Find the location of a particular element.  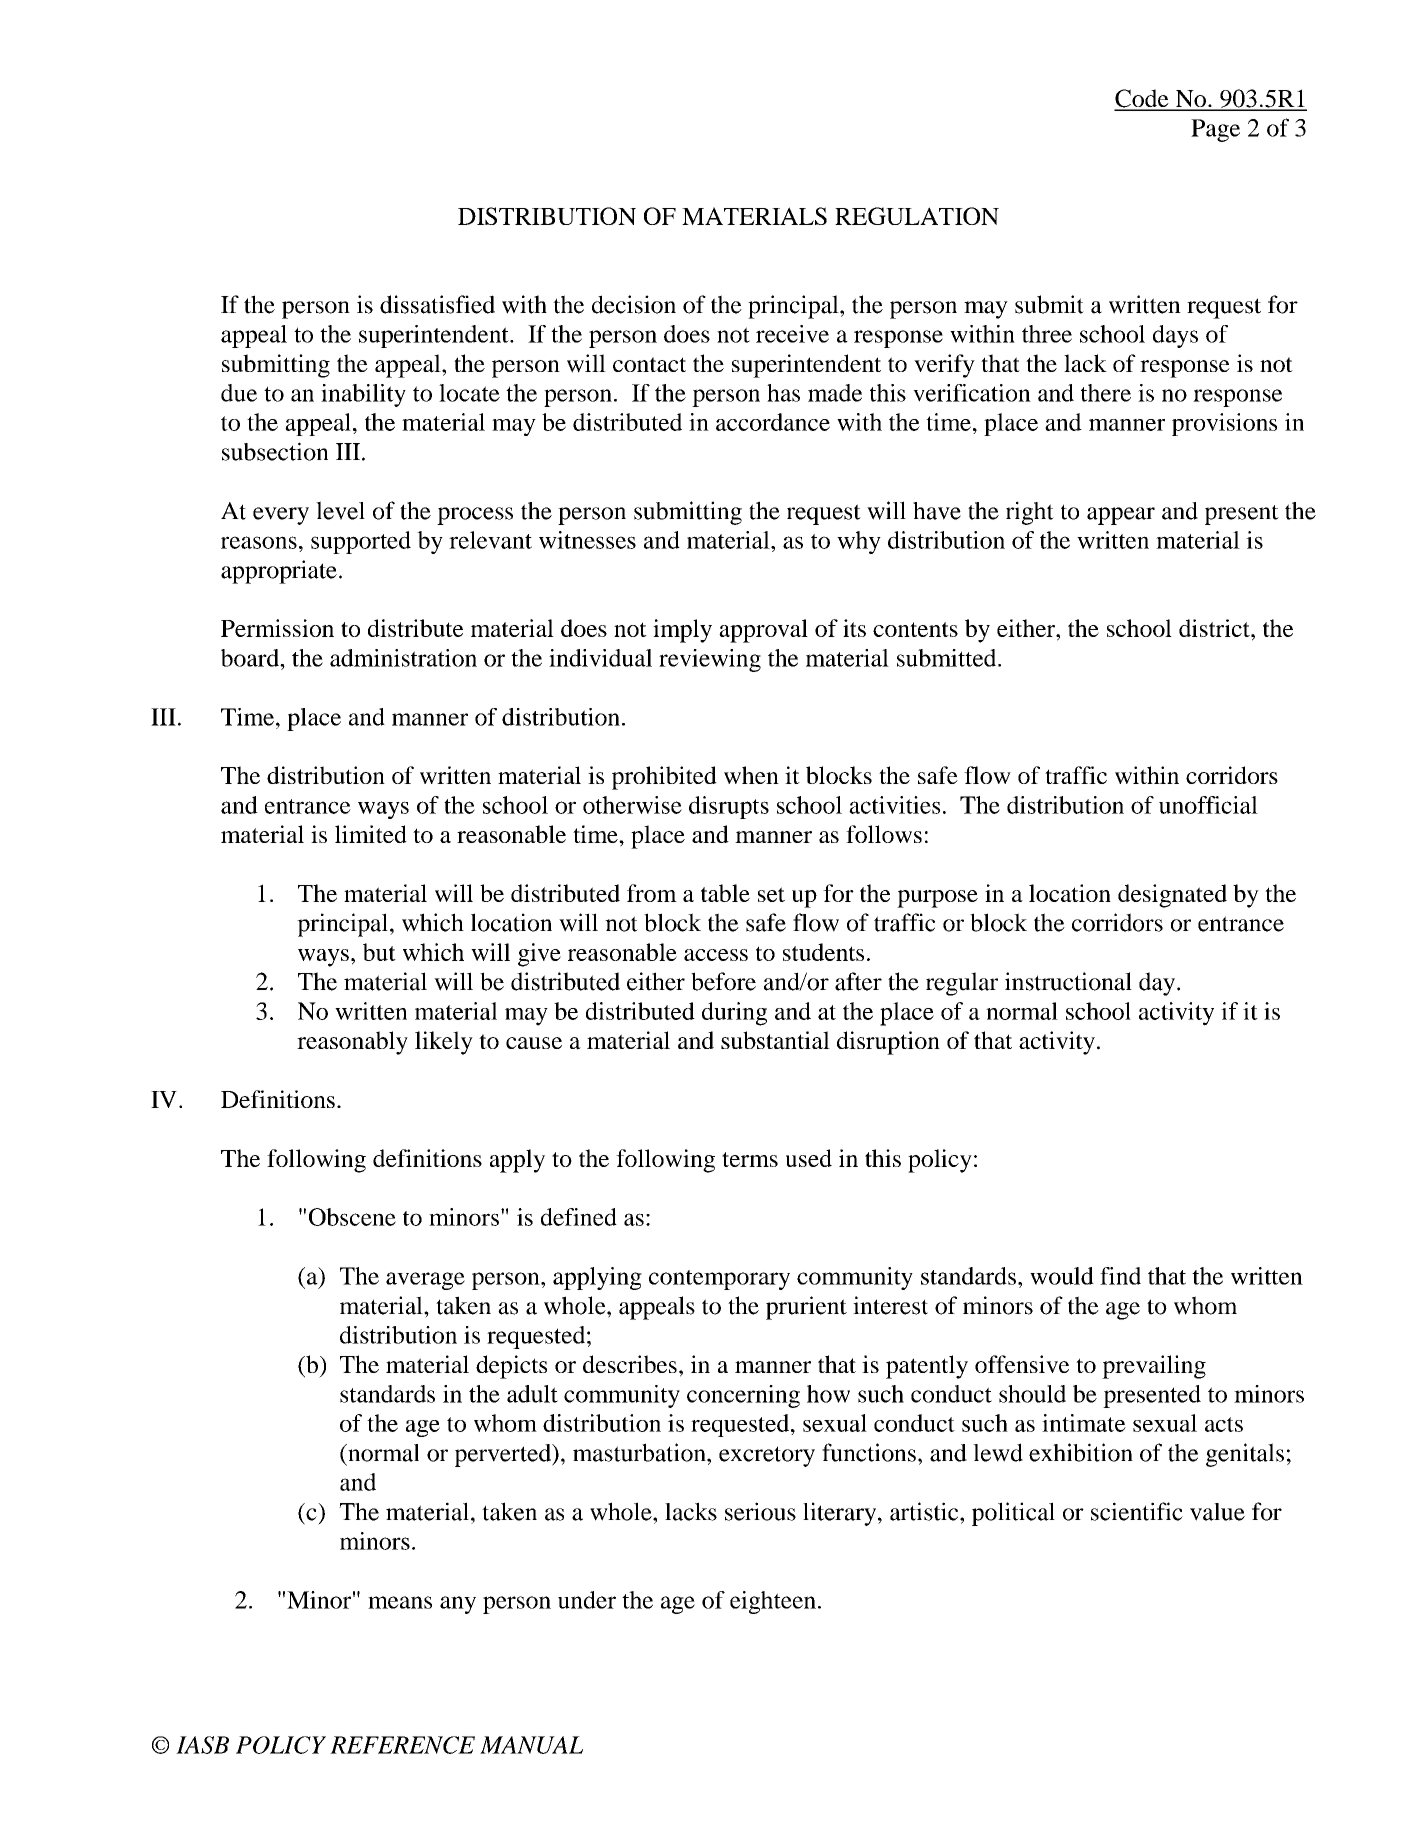

dissatisfied is located at coordinates (437, 304).
